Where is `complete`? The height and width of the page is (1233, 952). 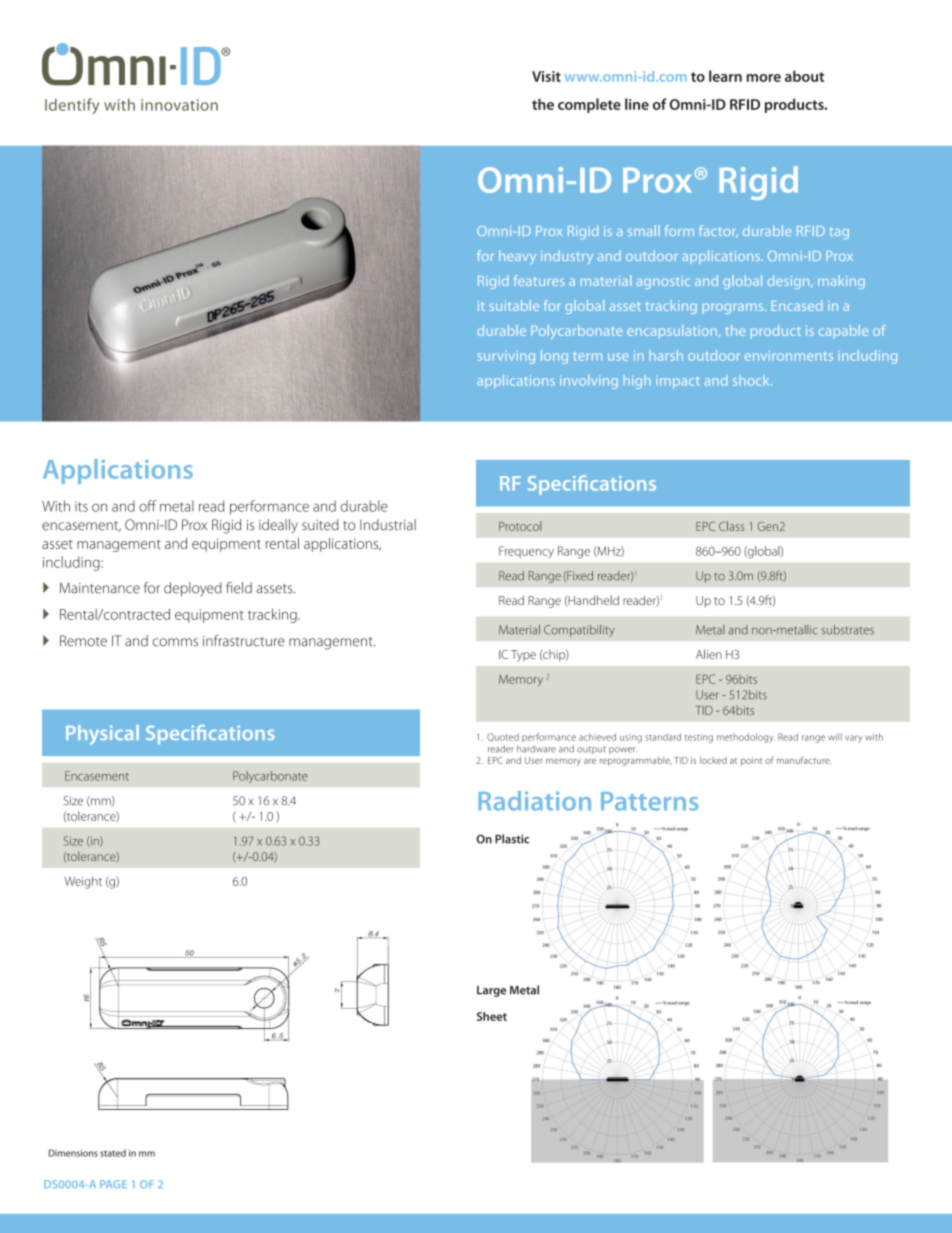 complete is located at coordinates (589, 105).
